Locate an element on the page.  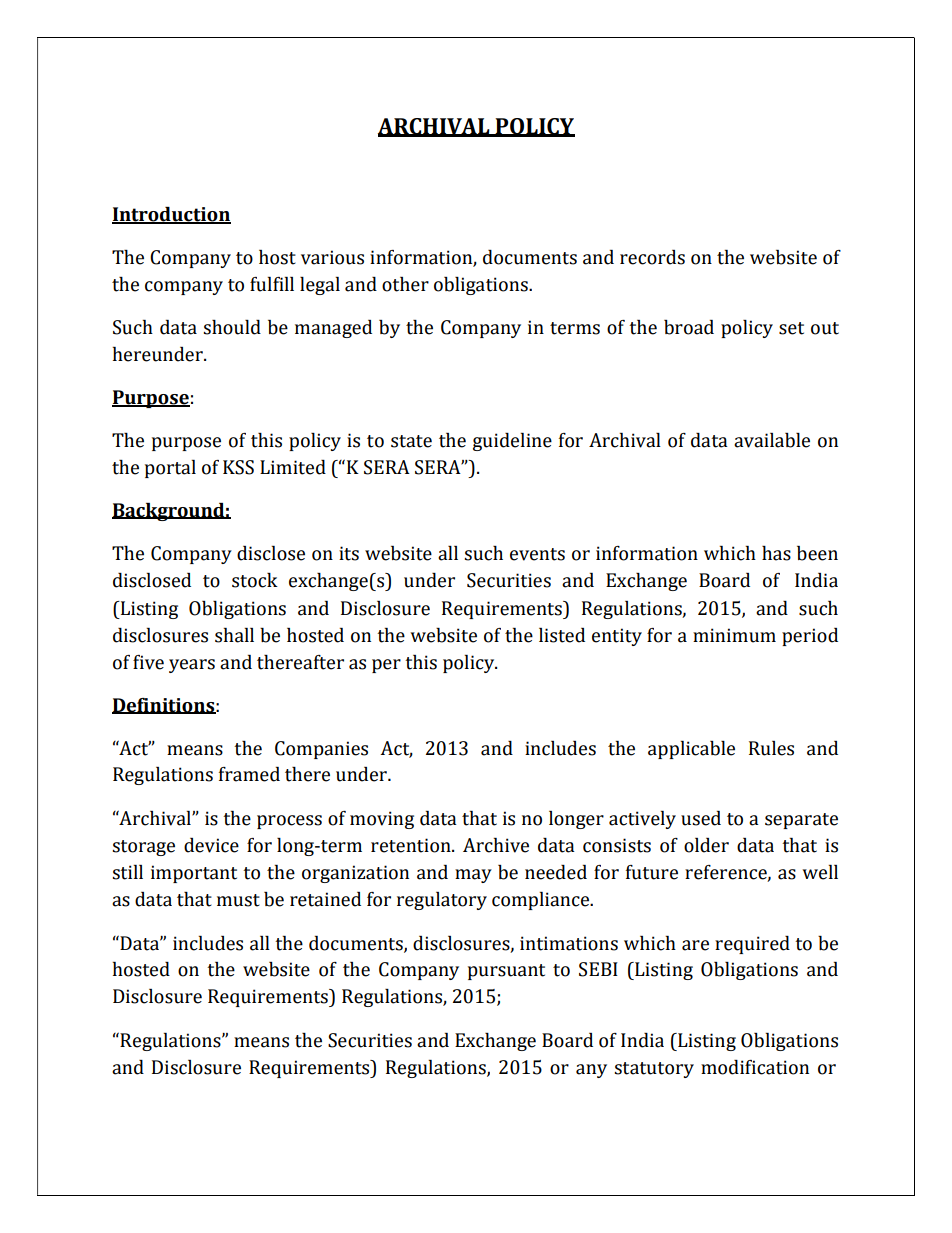
shall is located at coordinates (234, 635).
